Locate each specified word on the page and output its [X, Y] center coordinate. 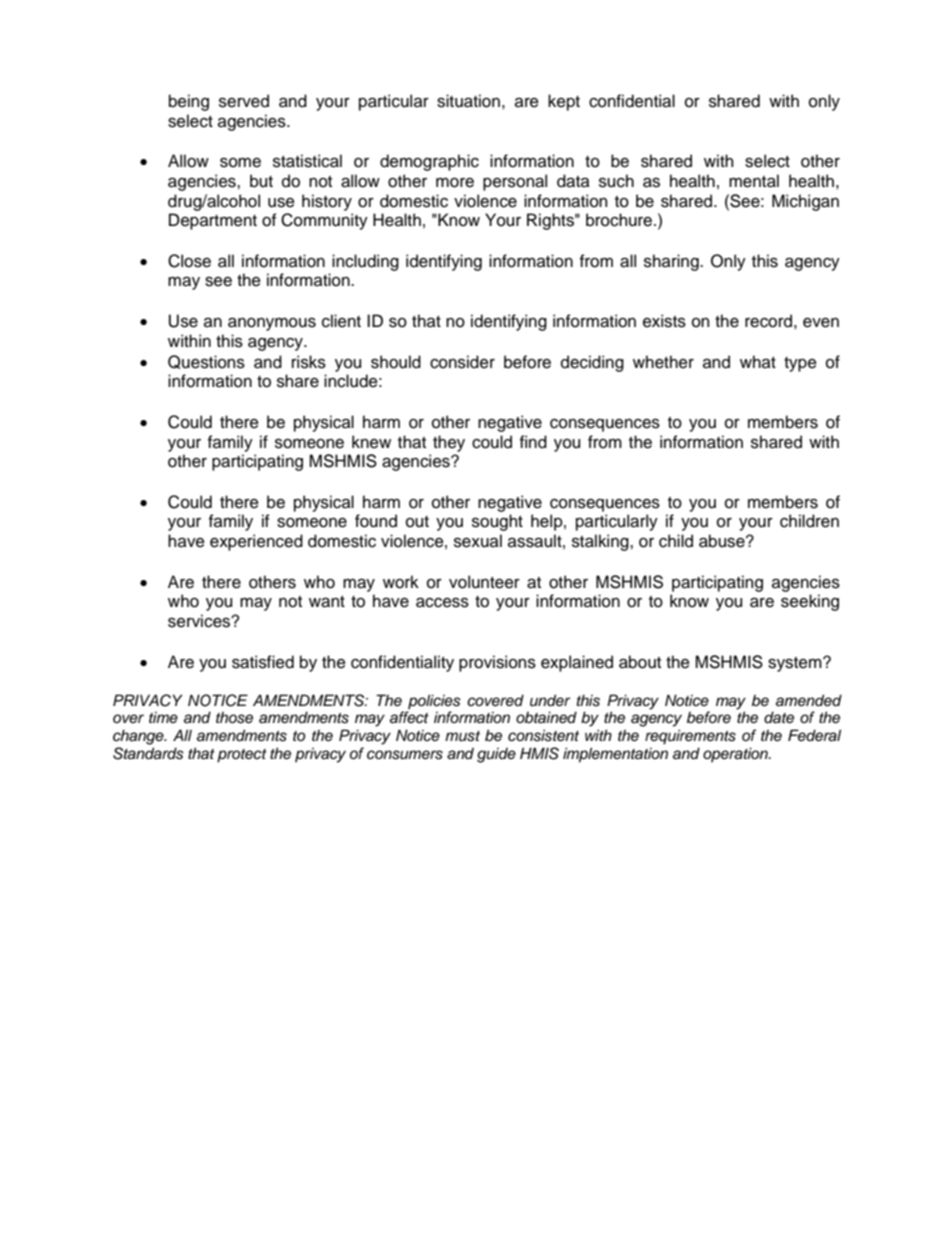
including [365, 262]
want [327, 602]
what [758, 362]
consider [462, 362]
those [234, 718]
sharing [672, 262]
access [442, 602]
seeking [810, 602]
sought [497, 522]
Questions [206, 362]
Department [213, 221]
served [244, 101]
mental [754, 181]
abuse [723, 541]
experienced [256, 542]
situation [468, 101]
